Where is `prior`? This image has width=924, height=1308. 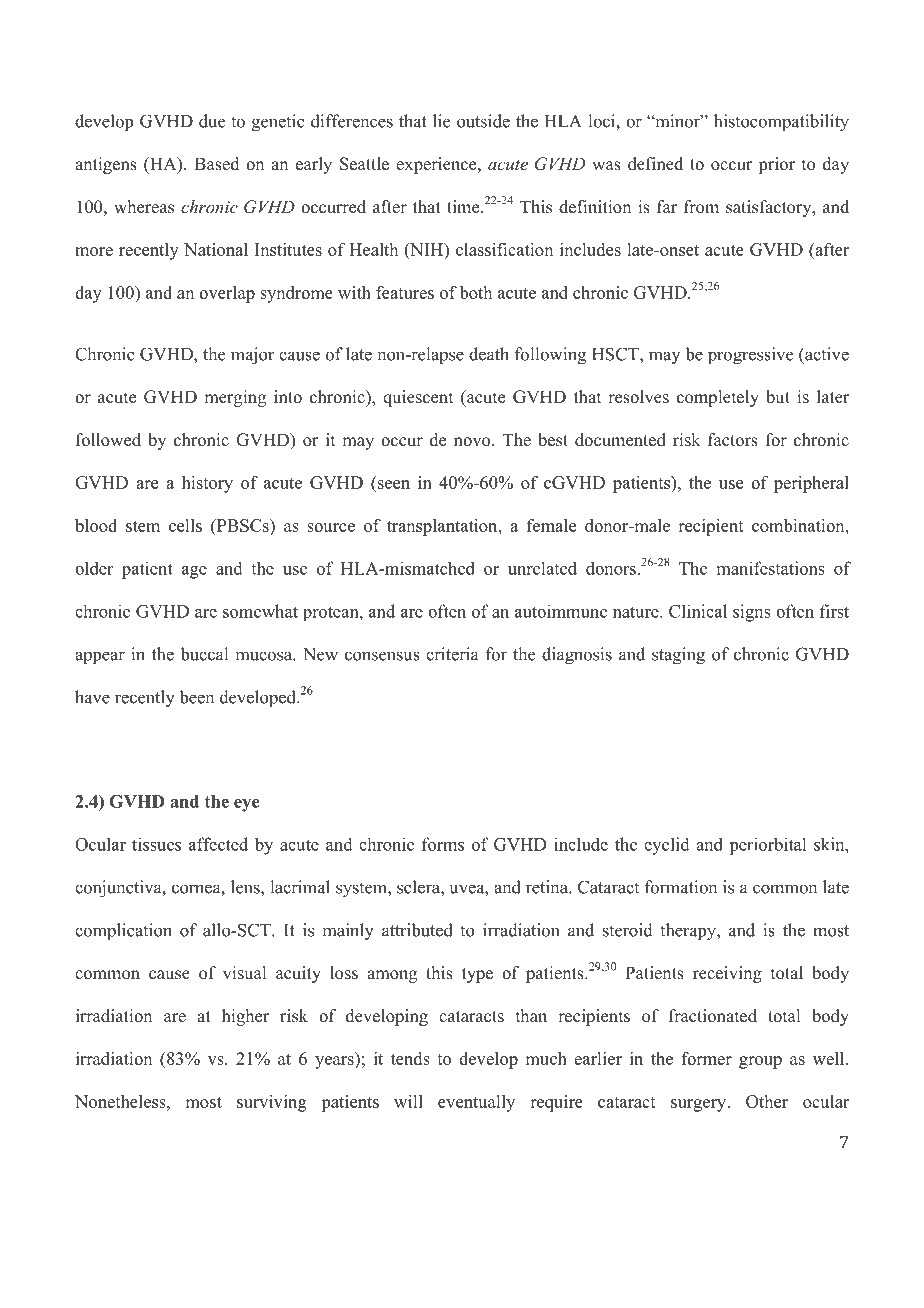 prior is located at coordinates (776, 165).
